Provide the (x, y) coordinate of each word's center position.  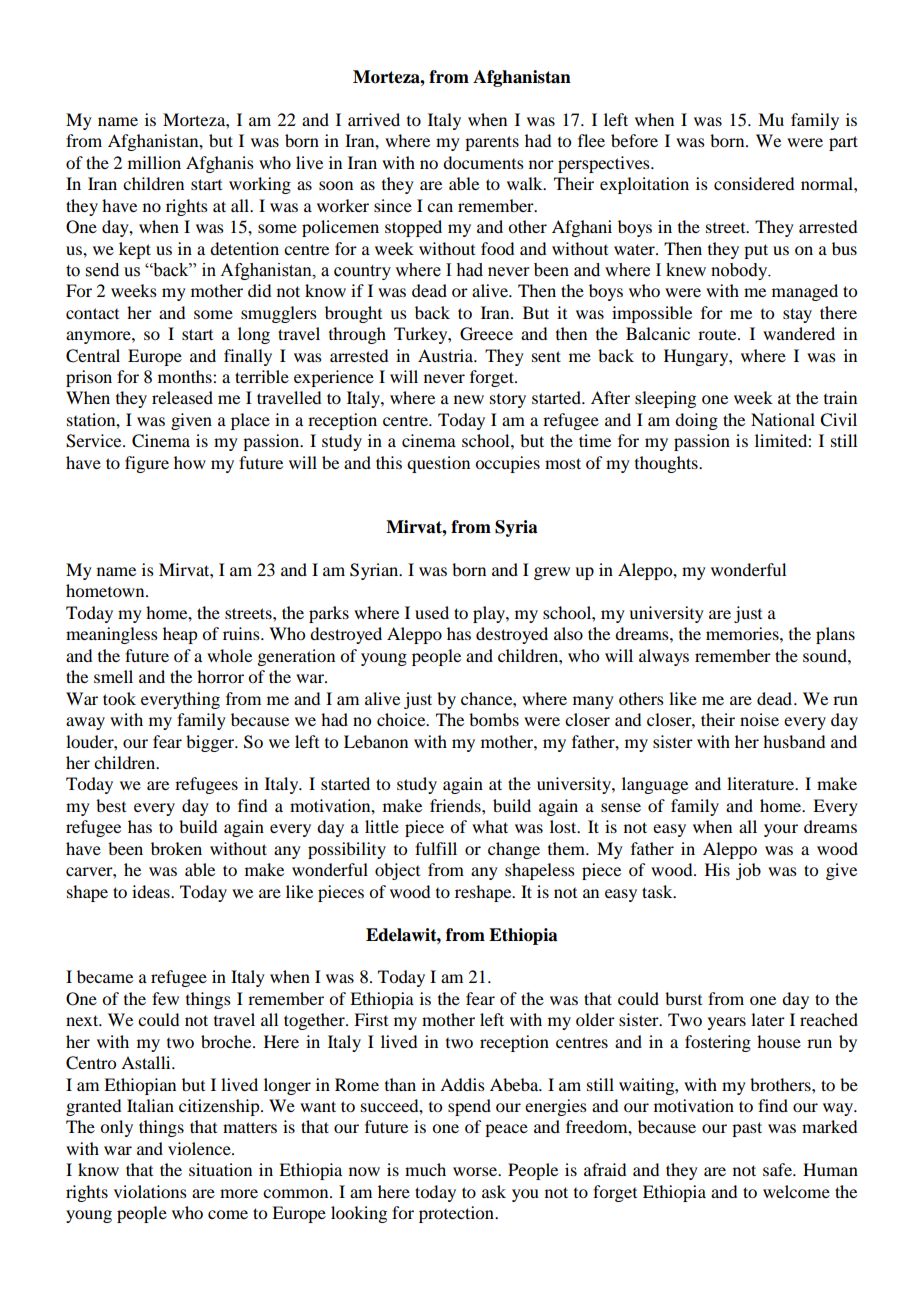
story (508, 401)
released (182, 397)
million (154, 162)
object (397, 871)
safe (778, 1169)
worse (476, 1171)
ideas (152, 891)
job (748, 871)
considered (754, 183)
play (490, 614)
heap (180, 635)
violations (150, 1191)
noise (759, 719)
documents (483, 162)
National (783, 419)
